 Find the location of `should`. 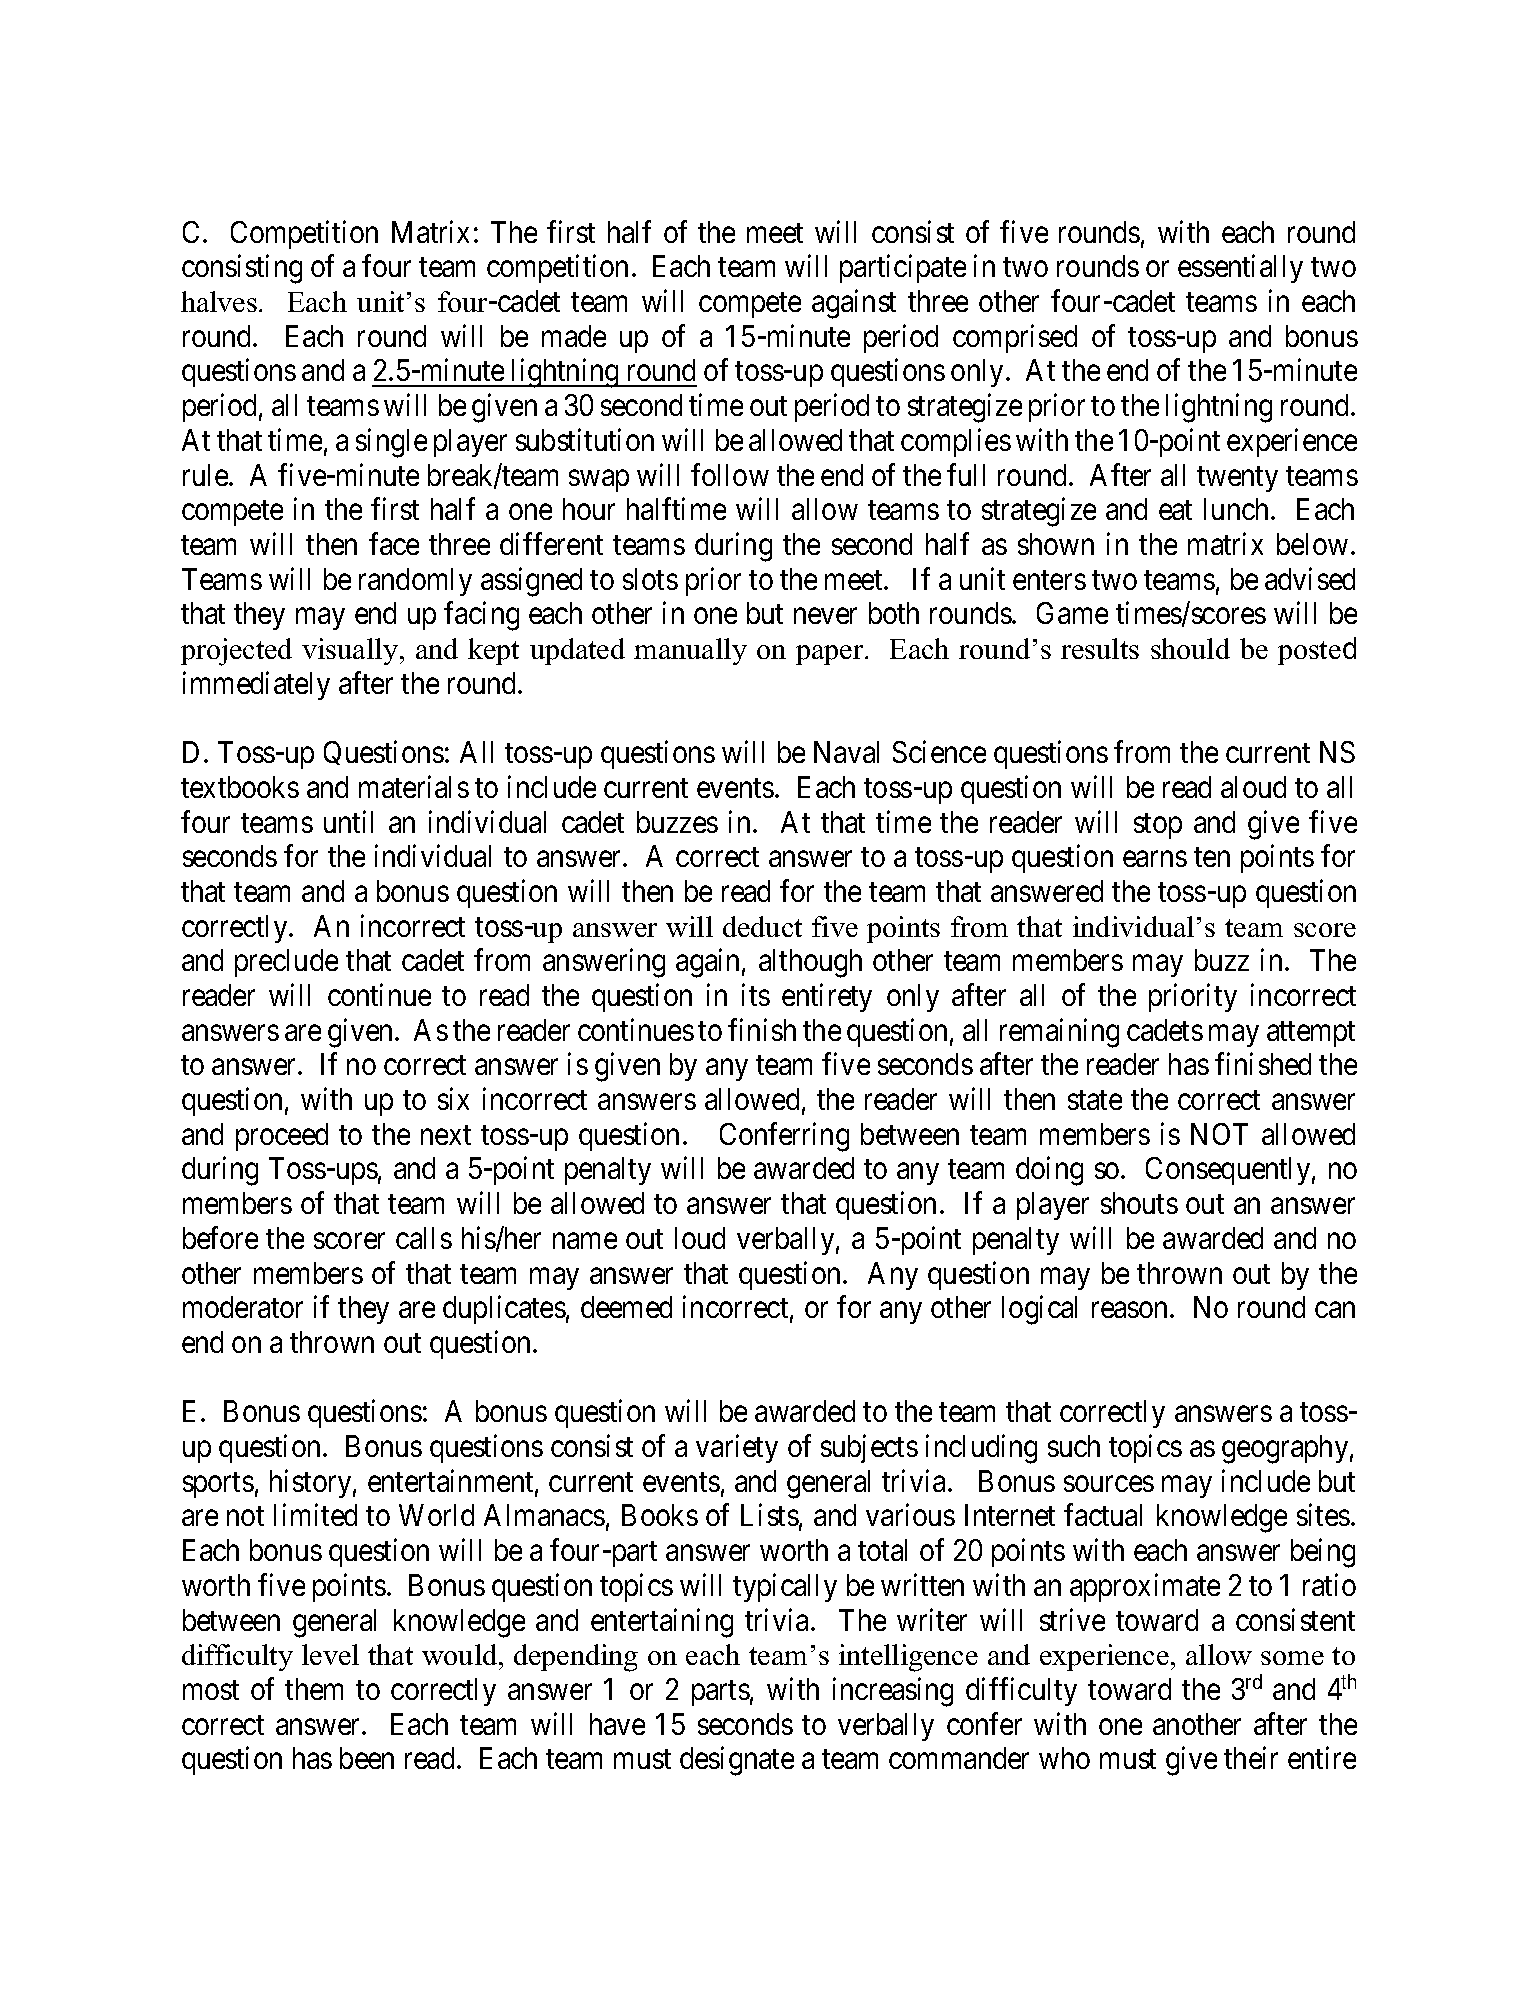

should is located at coordinates (1190, 648).
